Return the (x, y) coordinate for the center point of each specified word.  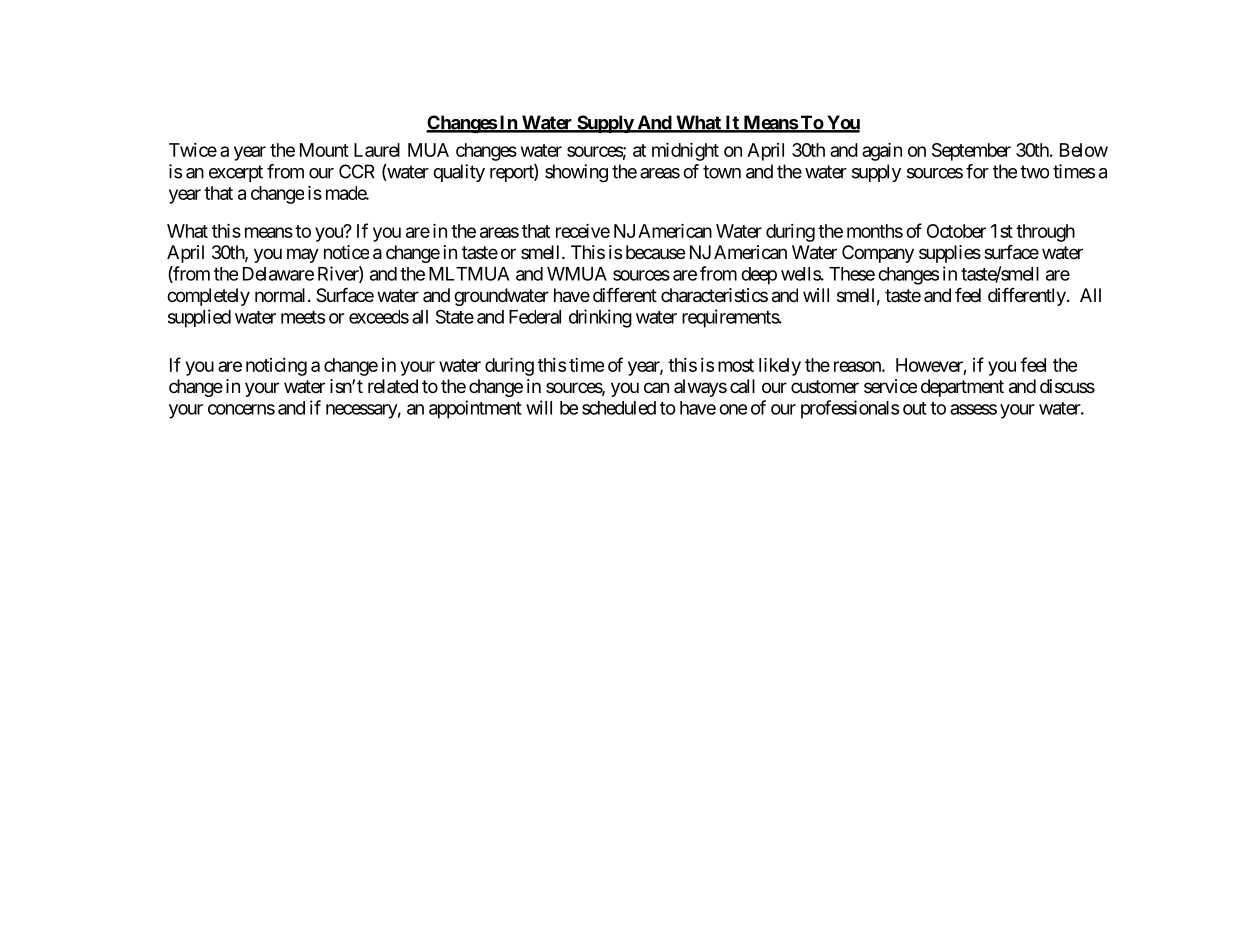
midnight (685, 152)
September (971, 152)
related (393, 386)
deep (759, 276)
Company (878, 254)
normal (280, 295)
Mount (324, 150)
